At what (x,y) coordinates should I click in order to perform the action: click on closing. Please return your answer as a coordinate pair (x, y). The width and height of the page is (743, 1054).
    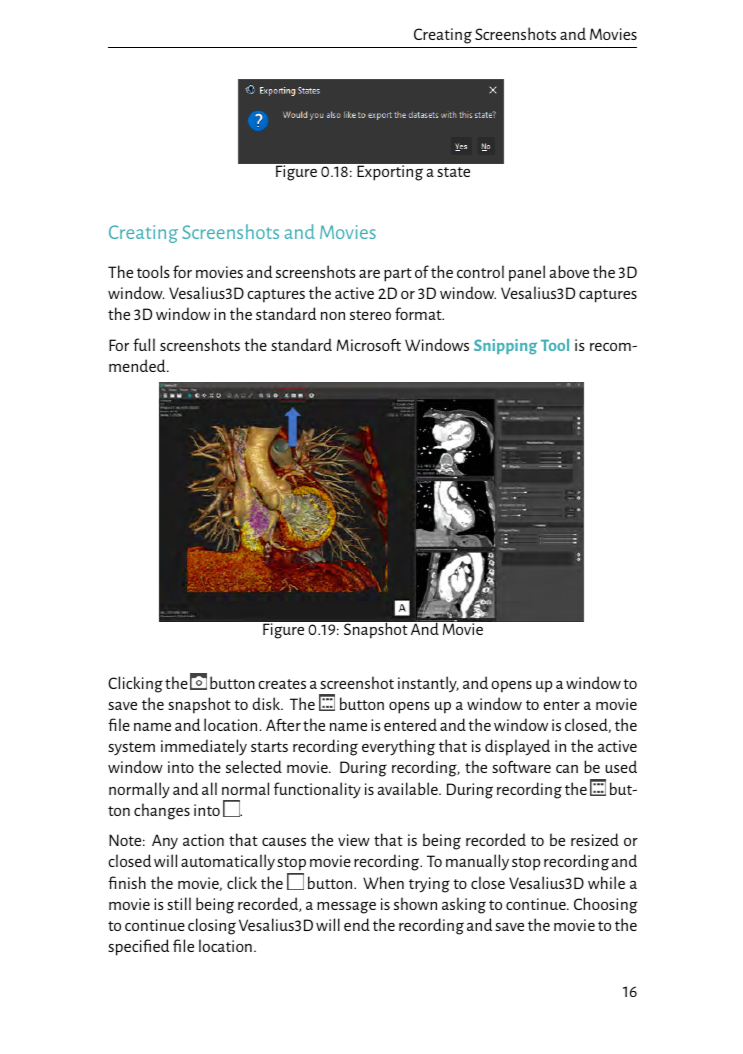
    Looking at the image, I should click on (212, 926).
